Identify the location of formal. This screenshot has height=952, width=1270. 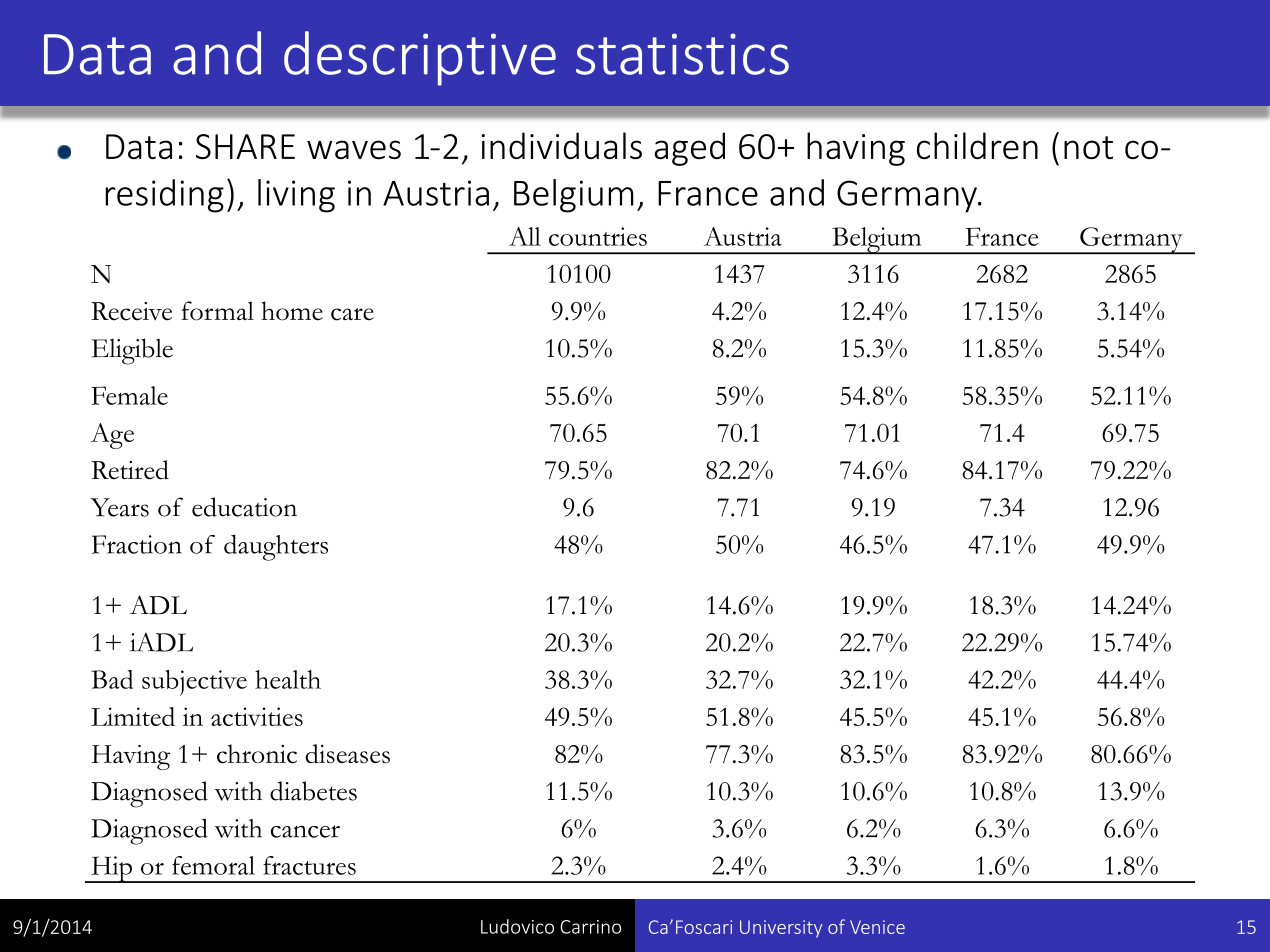
(218, 311).
